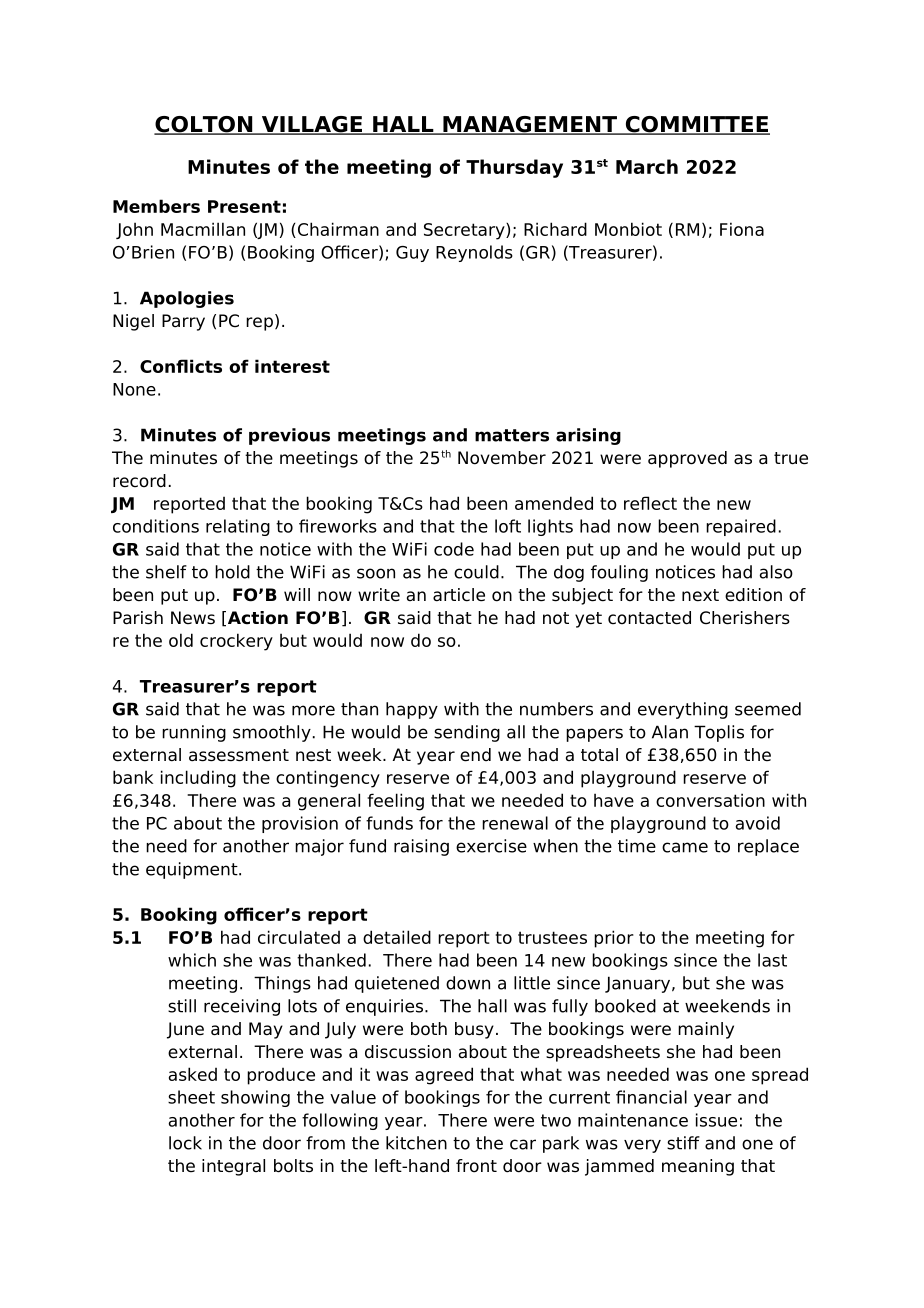  Describe the element at coordinates (710, 800) in the screenshot. I see `conversation` at that location.
